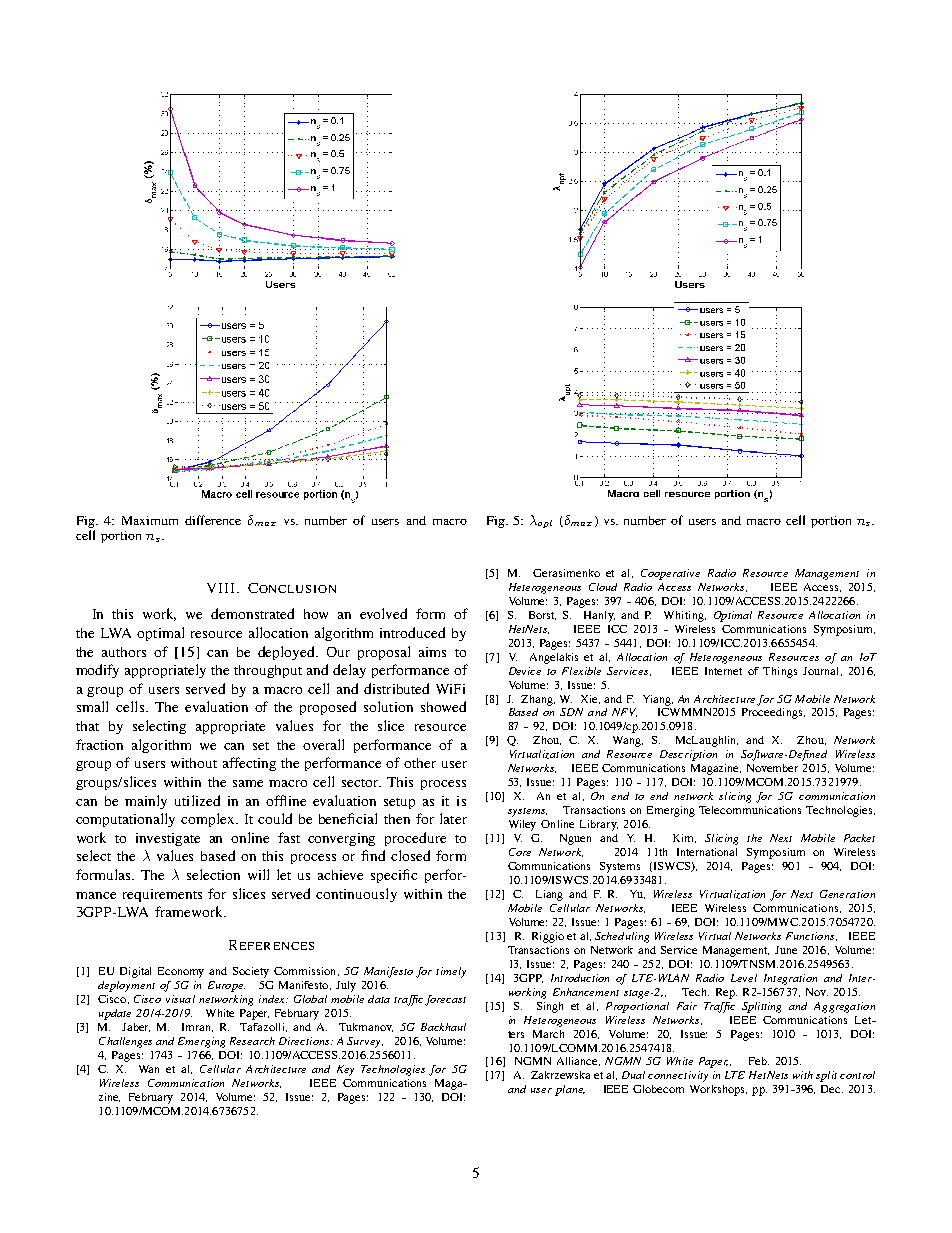 This screenshot has height=1233, width=952. Describe the element at coordinates (772, 768) in the screenshot. I see `November` at that location.
